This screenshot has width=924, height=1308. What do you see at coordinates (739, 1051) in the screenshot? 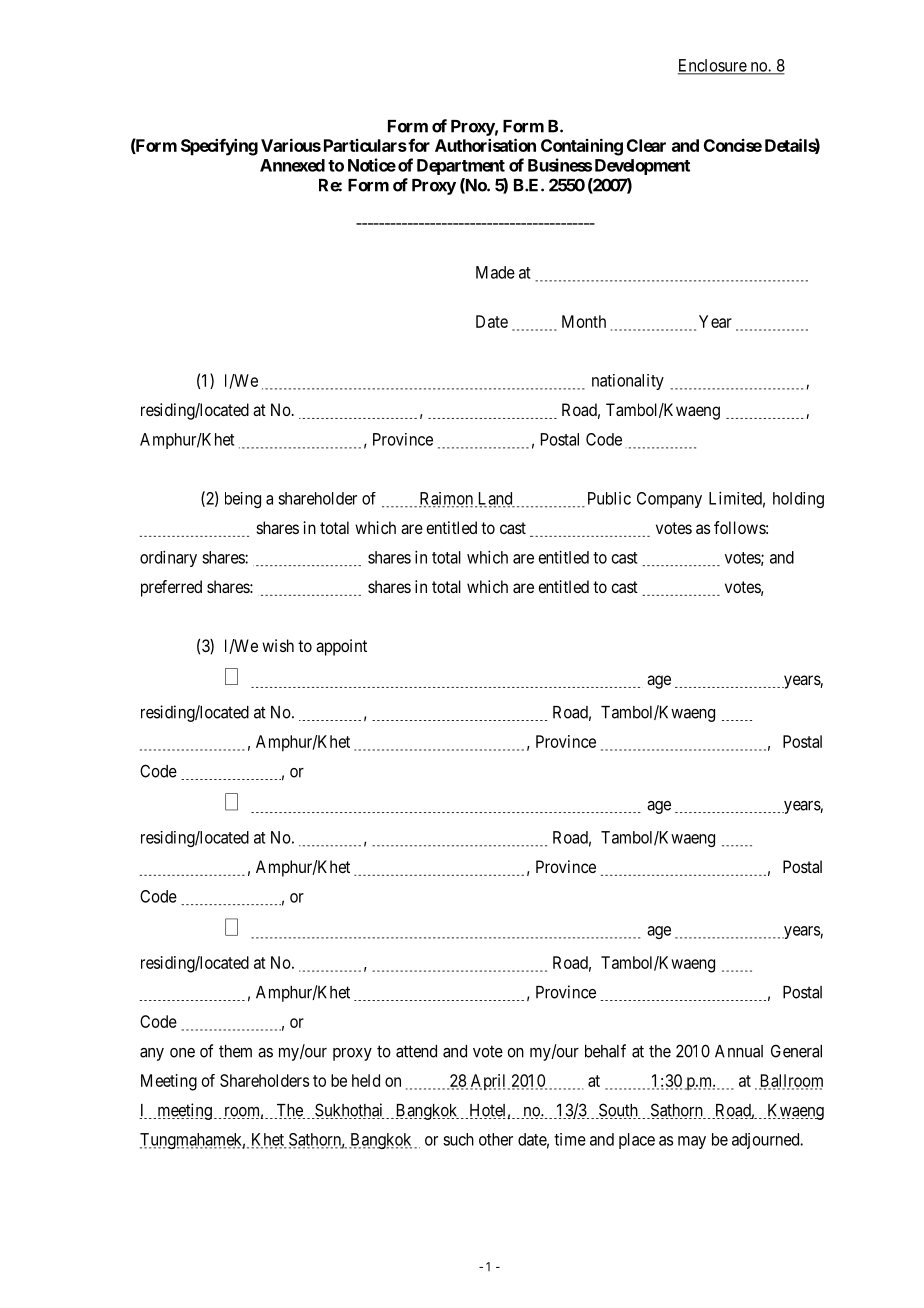
I see `Annual` at bounding box center [739, 1051].
